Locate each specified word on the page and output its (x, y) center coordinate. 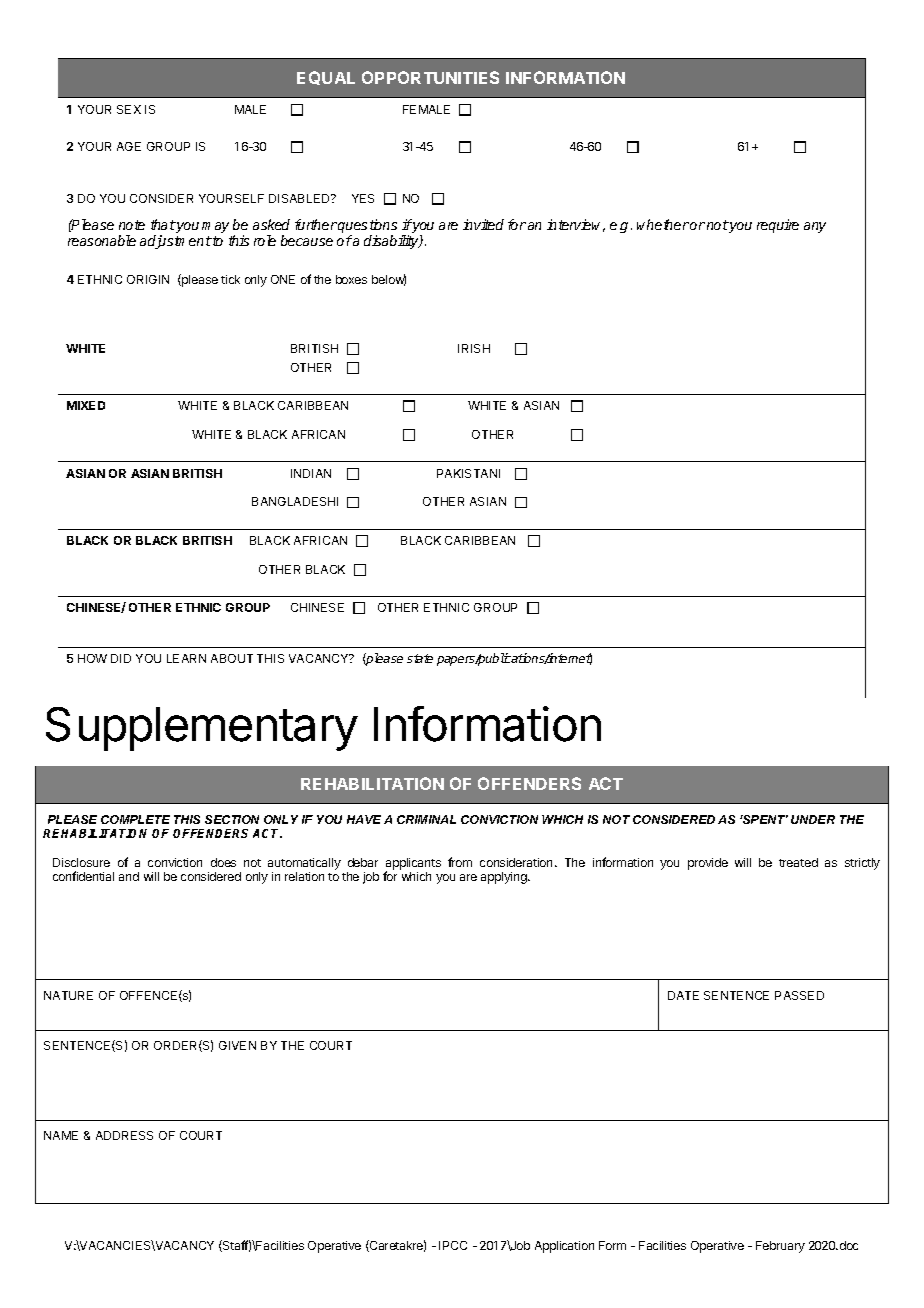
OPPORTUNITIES (430, 77)
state (420, 658)
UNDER (813, 819)
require (778, 226)
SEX (129, 109)
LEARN (186, 658)
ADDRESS (124, 1135)
